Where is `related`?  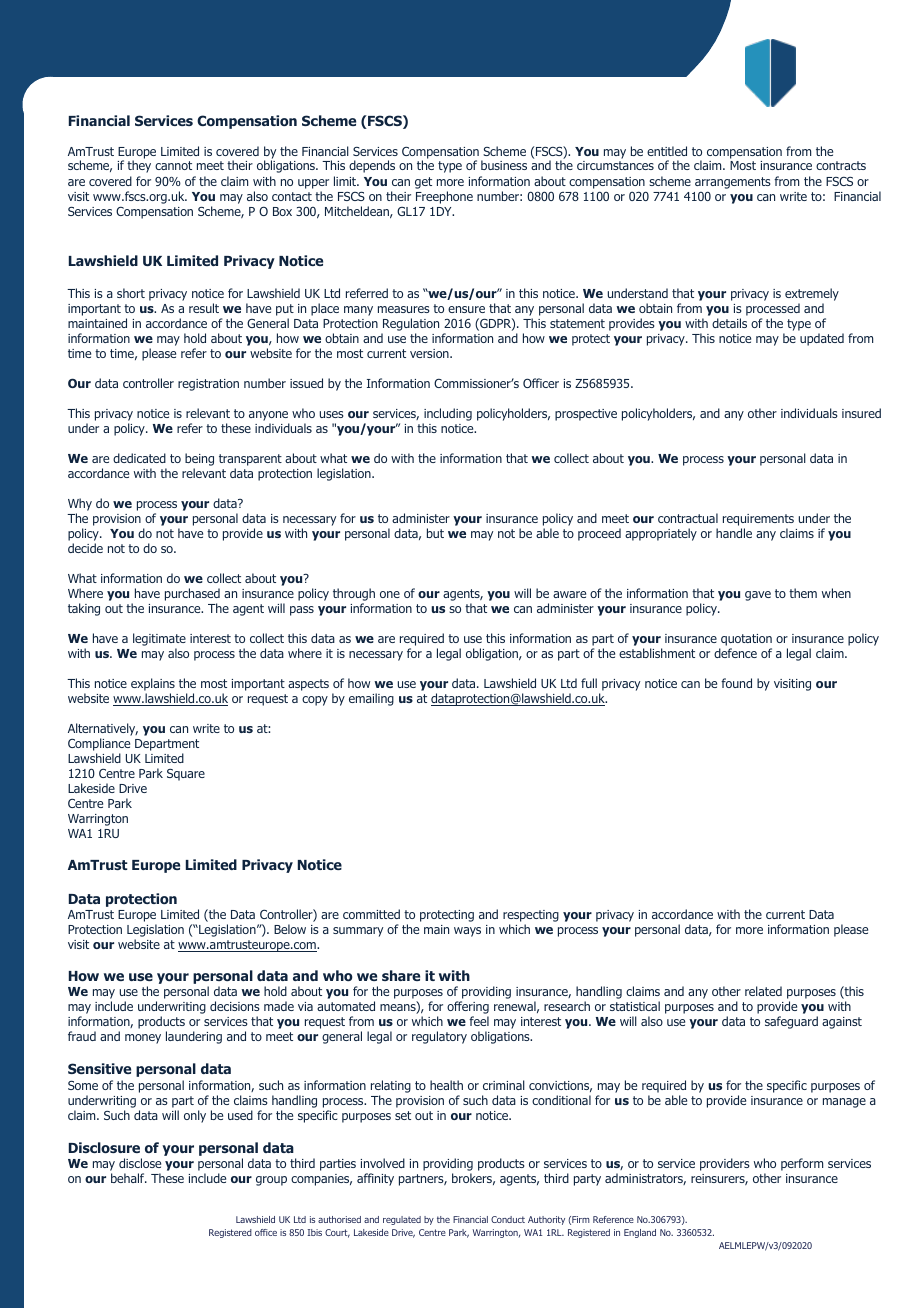 related is located at coordinates (763, 991).
